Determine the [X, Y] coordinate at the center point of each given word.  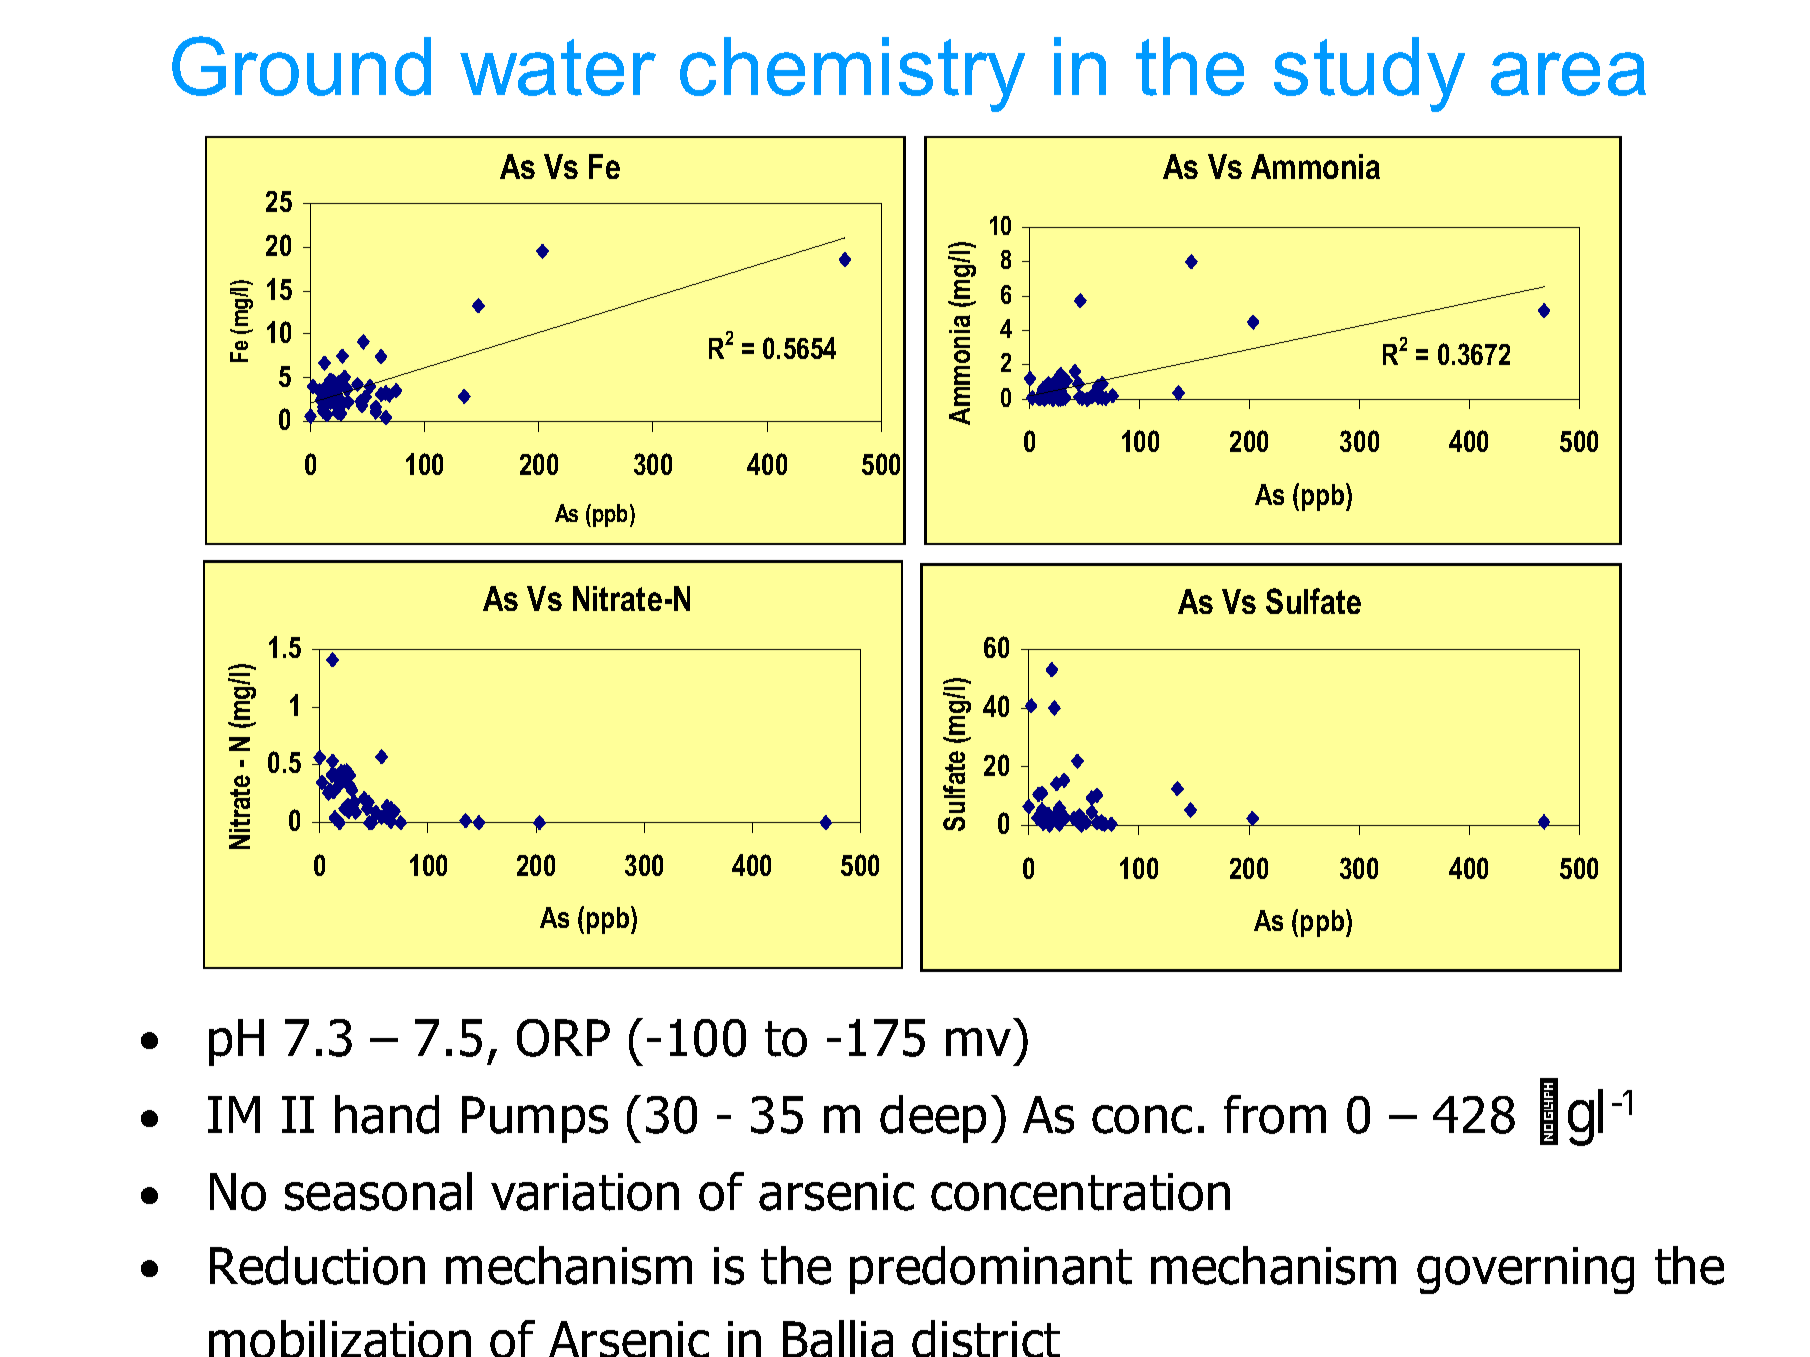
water [558, 67]
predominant [991, 1270]
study [1369, 74]
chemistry [852, 74]
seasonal [378, 1191]
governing [1525, 1270]
